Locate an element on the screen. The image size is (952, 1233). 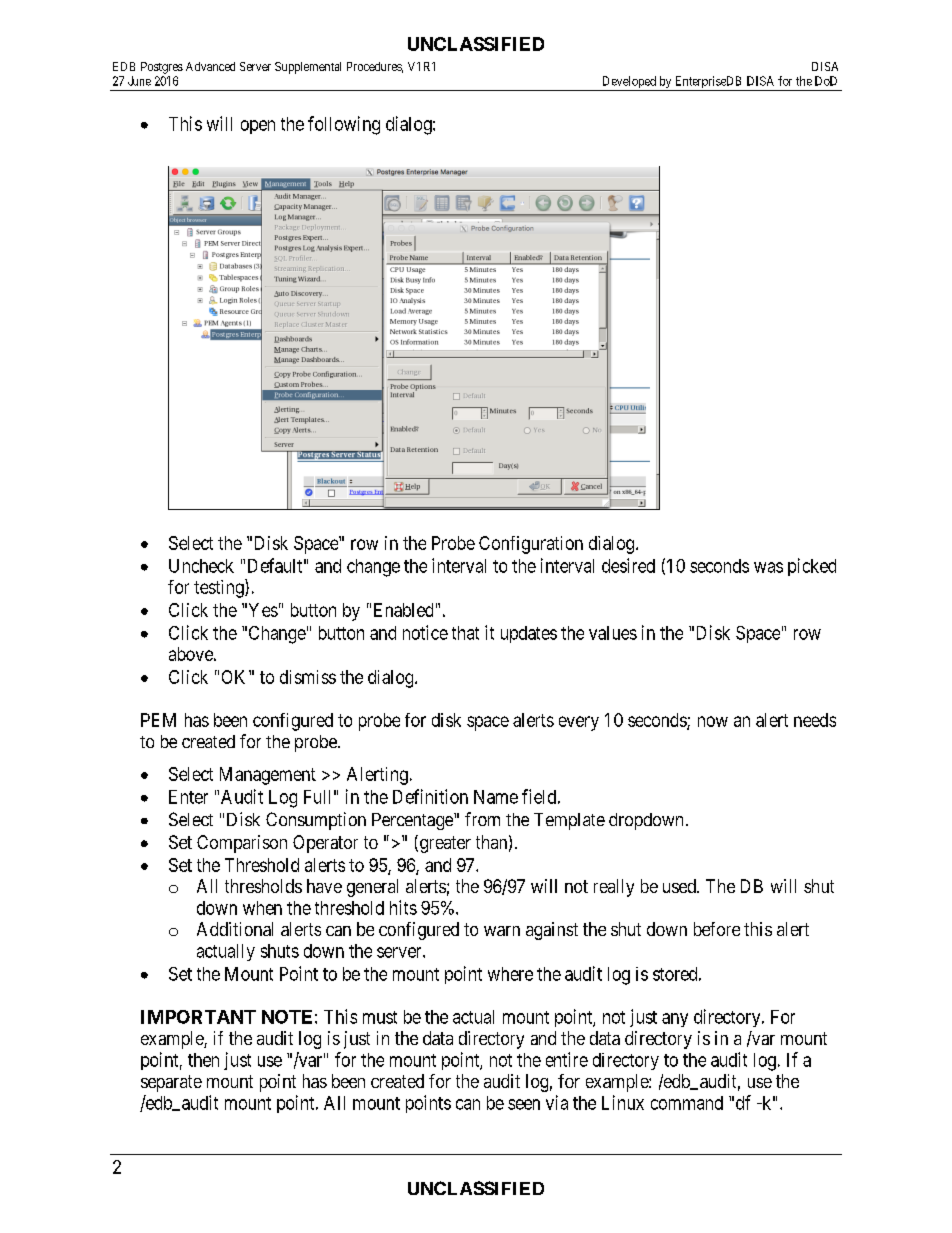
Developed is located at coordinates (629, 83).
